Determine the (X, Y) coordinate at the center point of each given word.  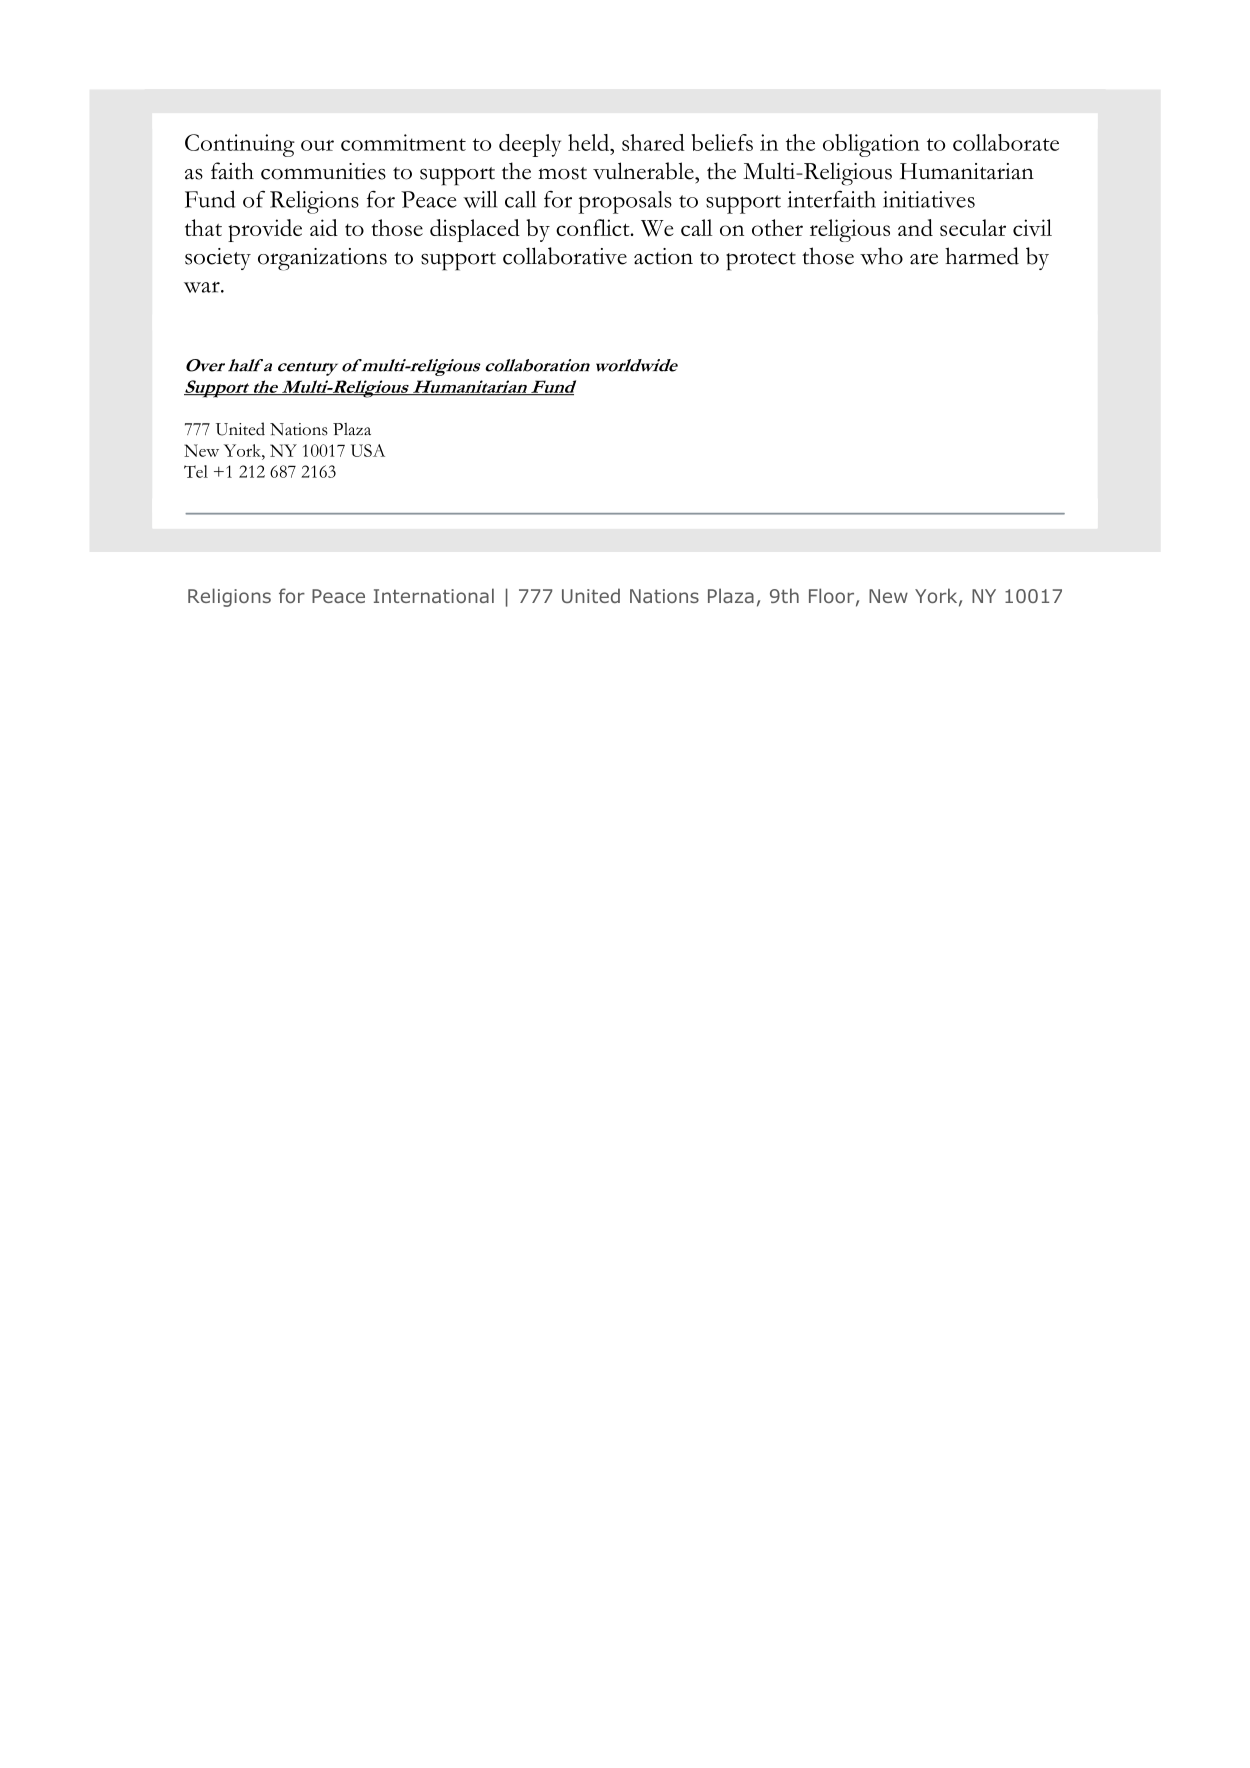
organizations (322, 259)
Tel (196, 471)
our (317, 145)
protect (761, 261)
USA (368, 450)
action (663, 256)
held (590, 142)
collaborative (565, 256)
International (434, 595)
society (218, 259)
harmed (982, 256)
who (881, 256)
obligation (871, 145)
